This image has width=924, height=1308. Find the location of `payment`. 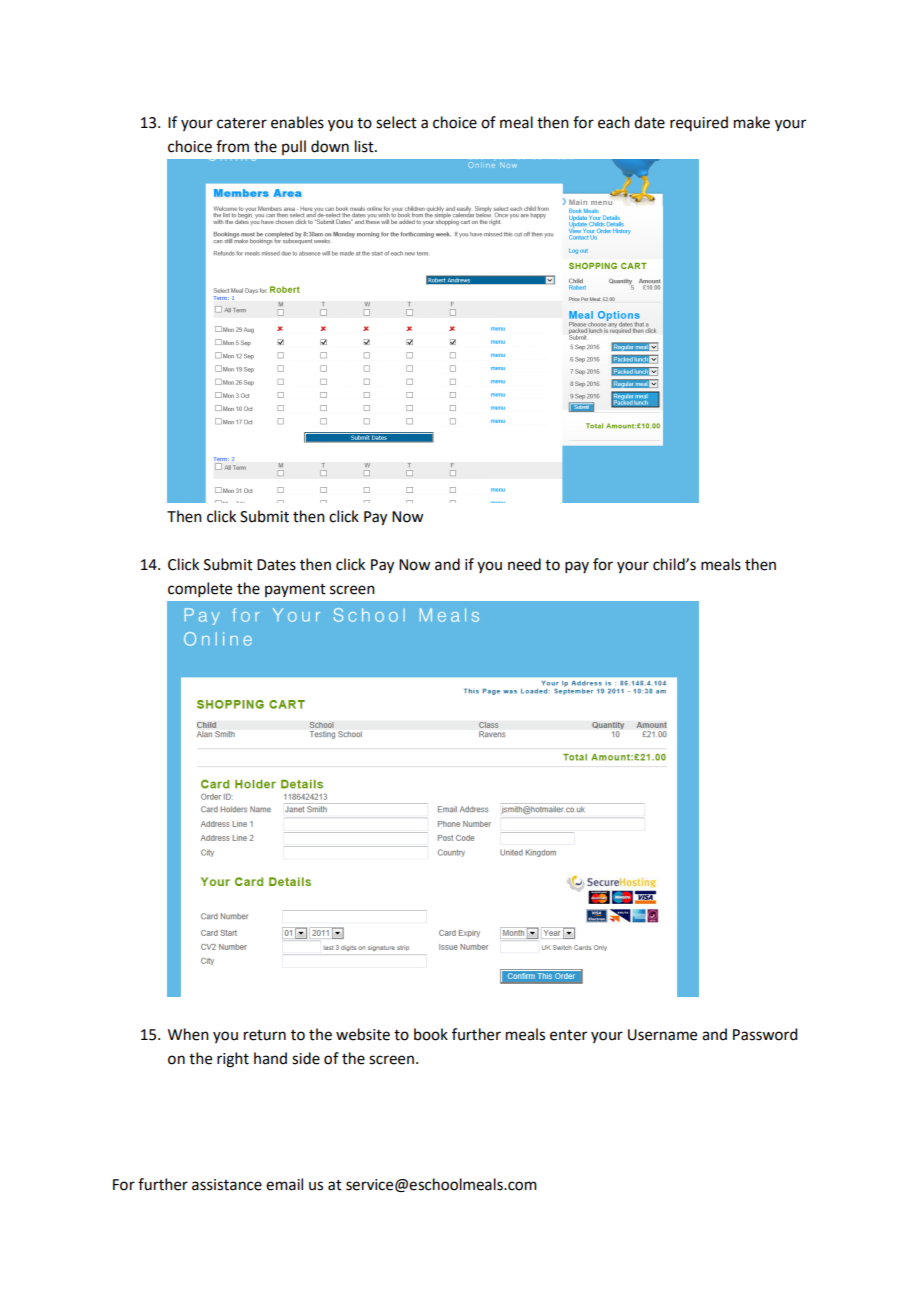

payment is located at coordinates (295, 590).
